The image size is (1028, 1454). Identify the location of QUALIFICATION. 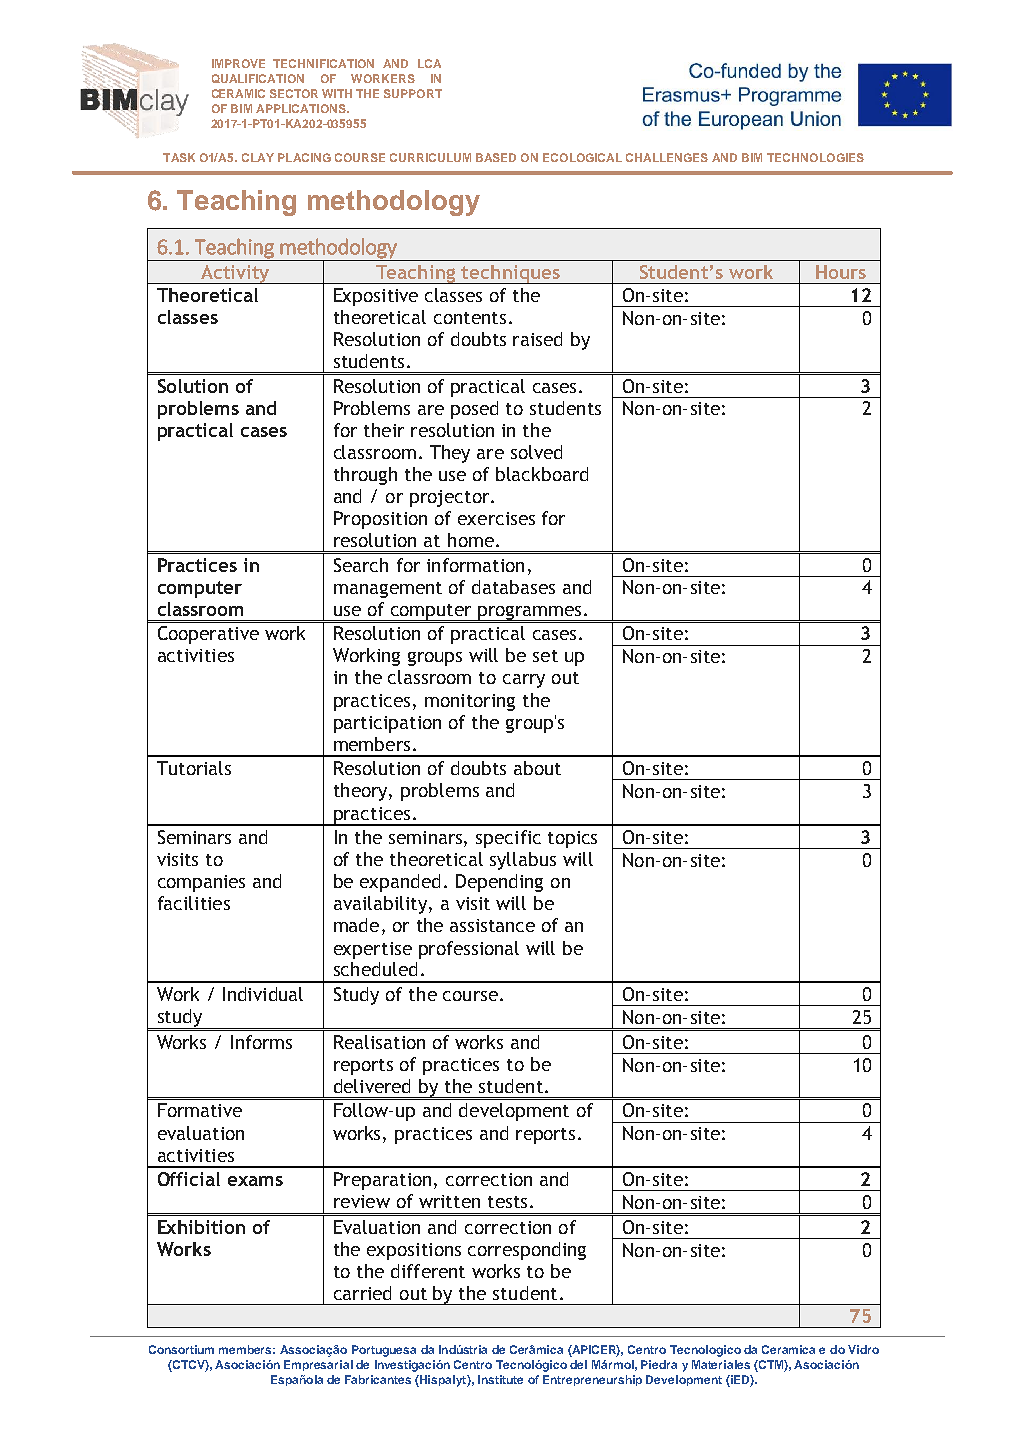
(258, 78).
